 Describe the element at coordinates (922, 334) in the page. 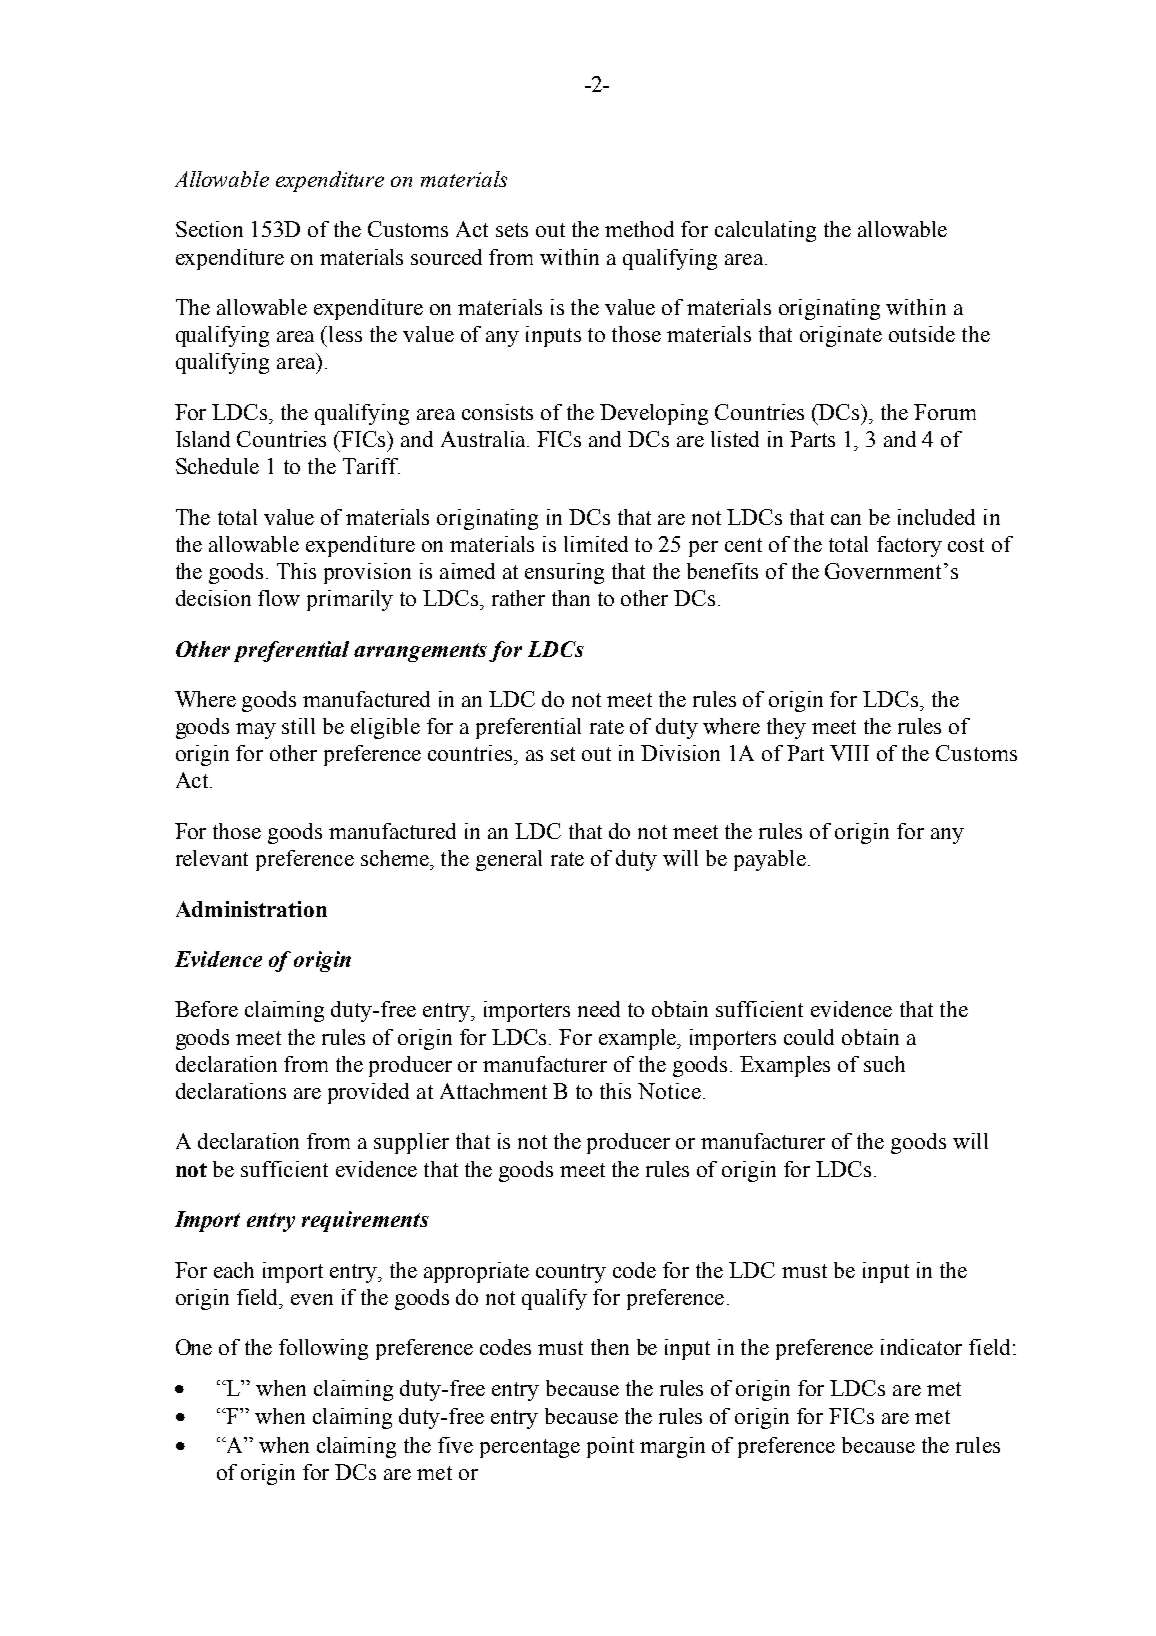

I see `outside` at that location.
